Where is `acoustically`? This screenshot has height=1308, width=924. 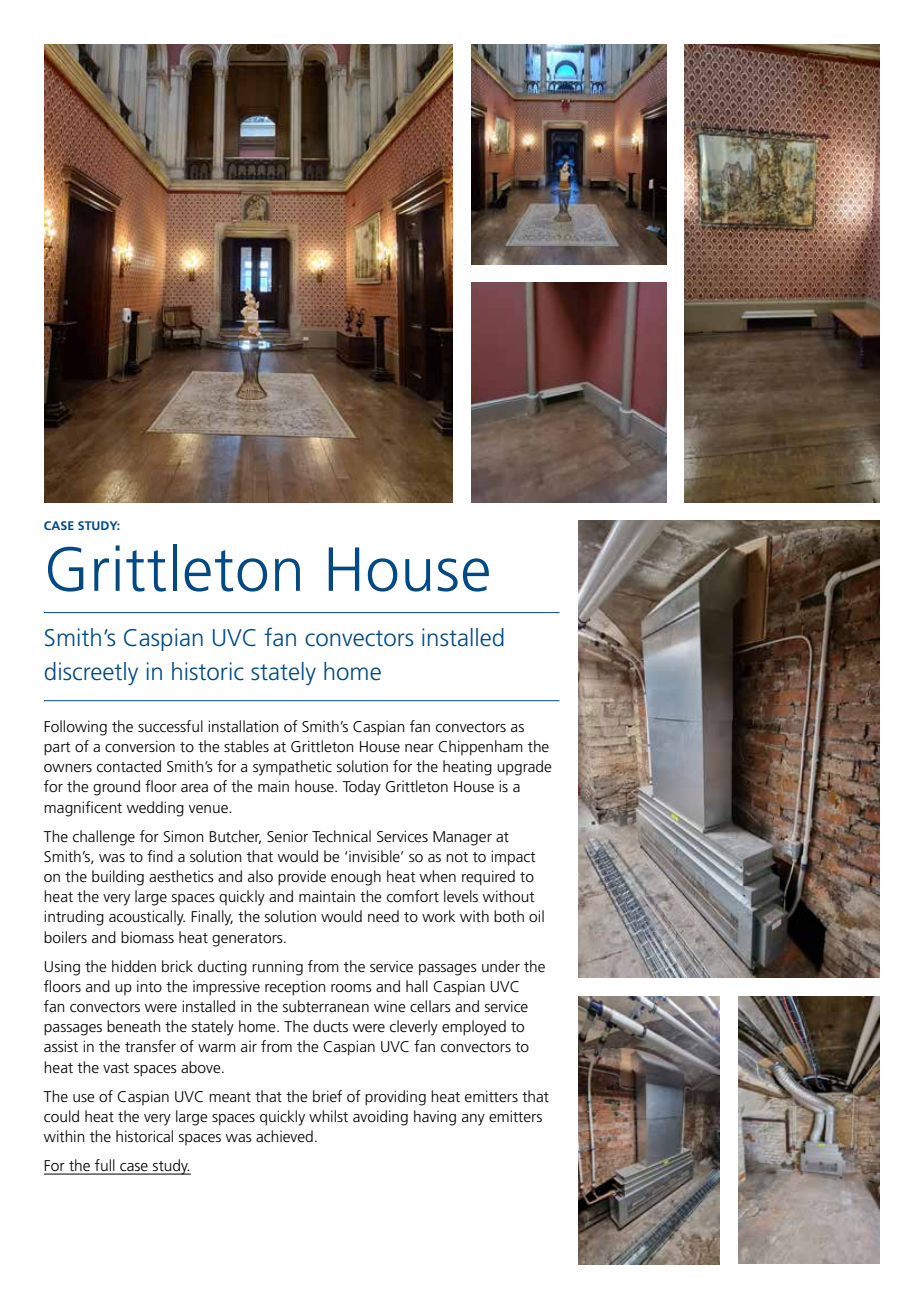 acoustically is located at coordinates (147, 918).
